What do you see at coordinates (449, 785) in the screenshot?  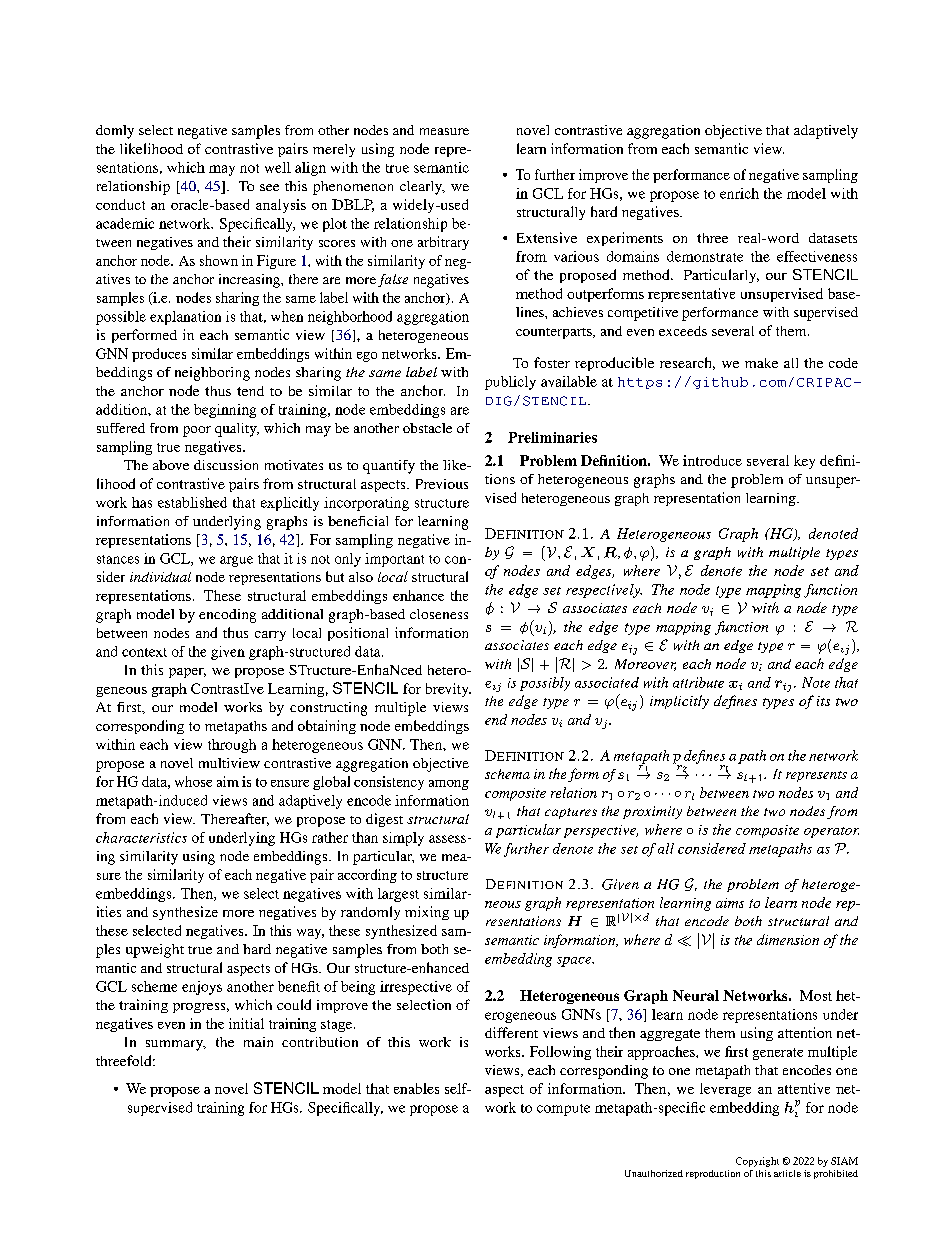 I see `among` at bounding box center [449, 785].
